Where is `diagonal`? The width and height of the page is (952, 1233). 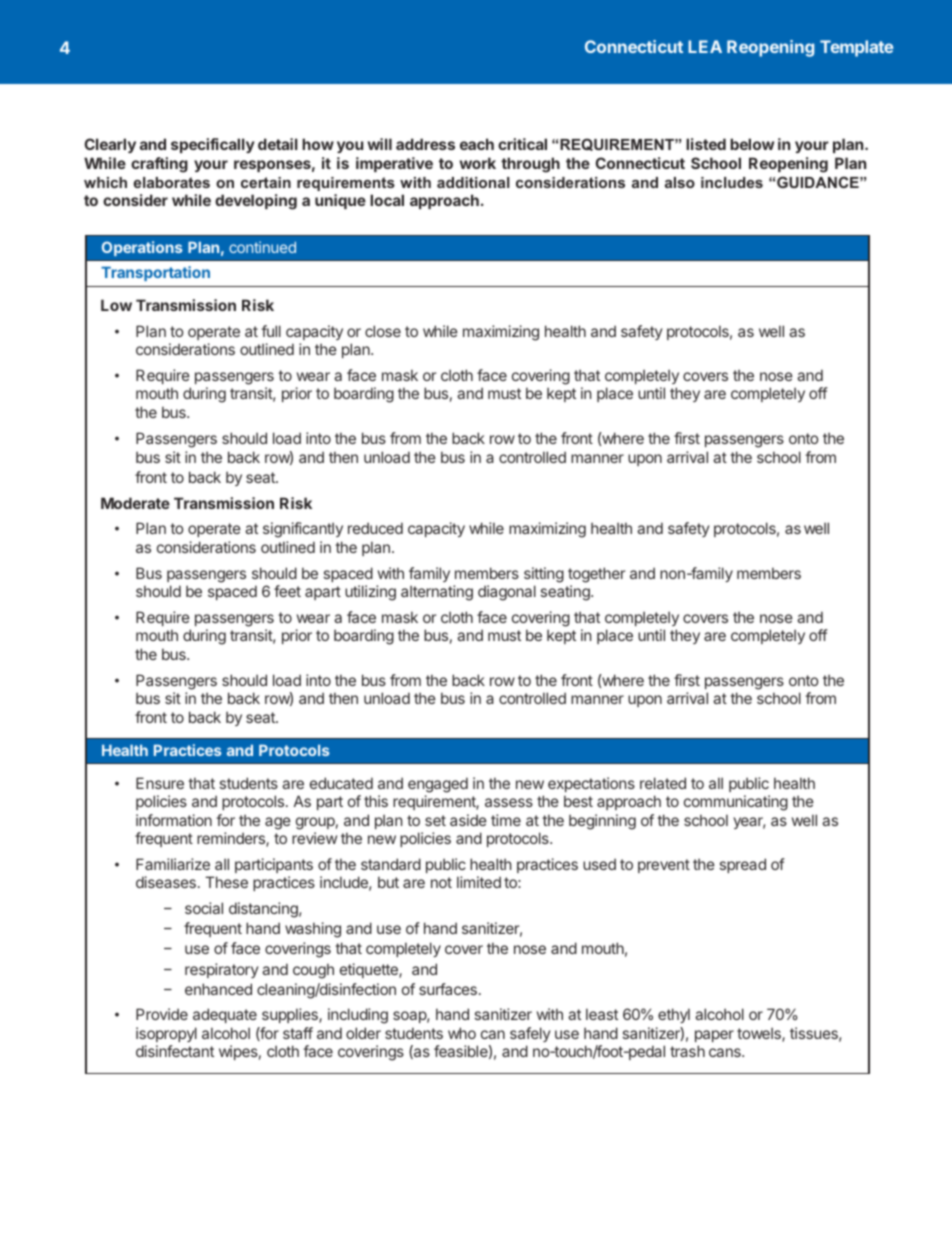 diagonal is located at coordinates (507, 593).
